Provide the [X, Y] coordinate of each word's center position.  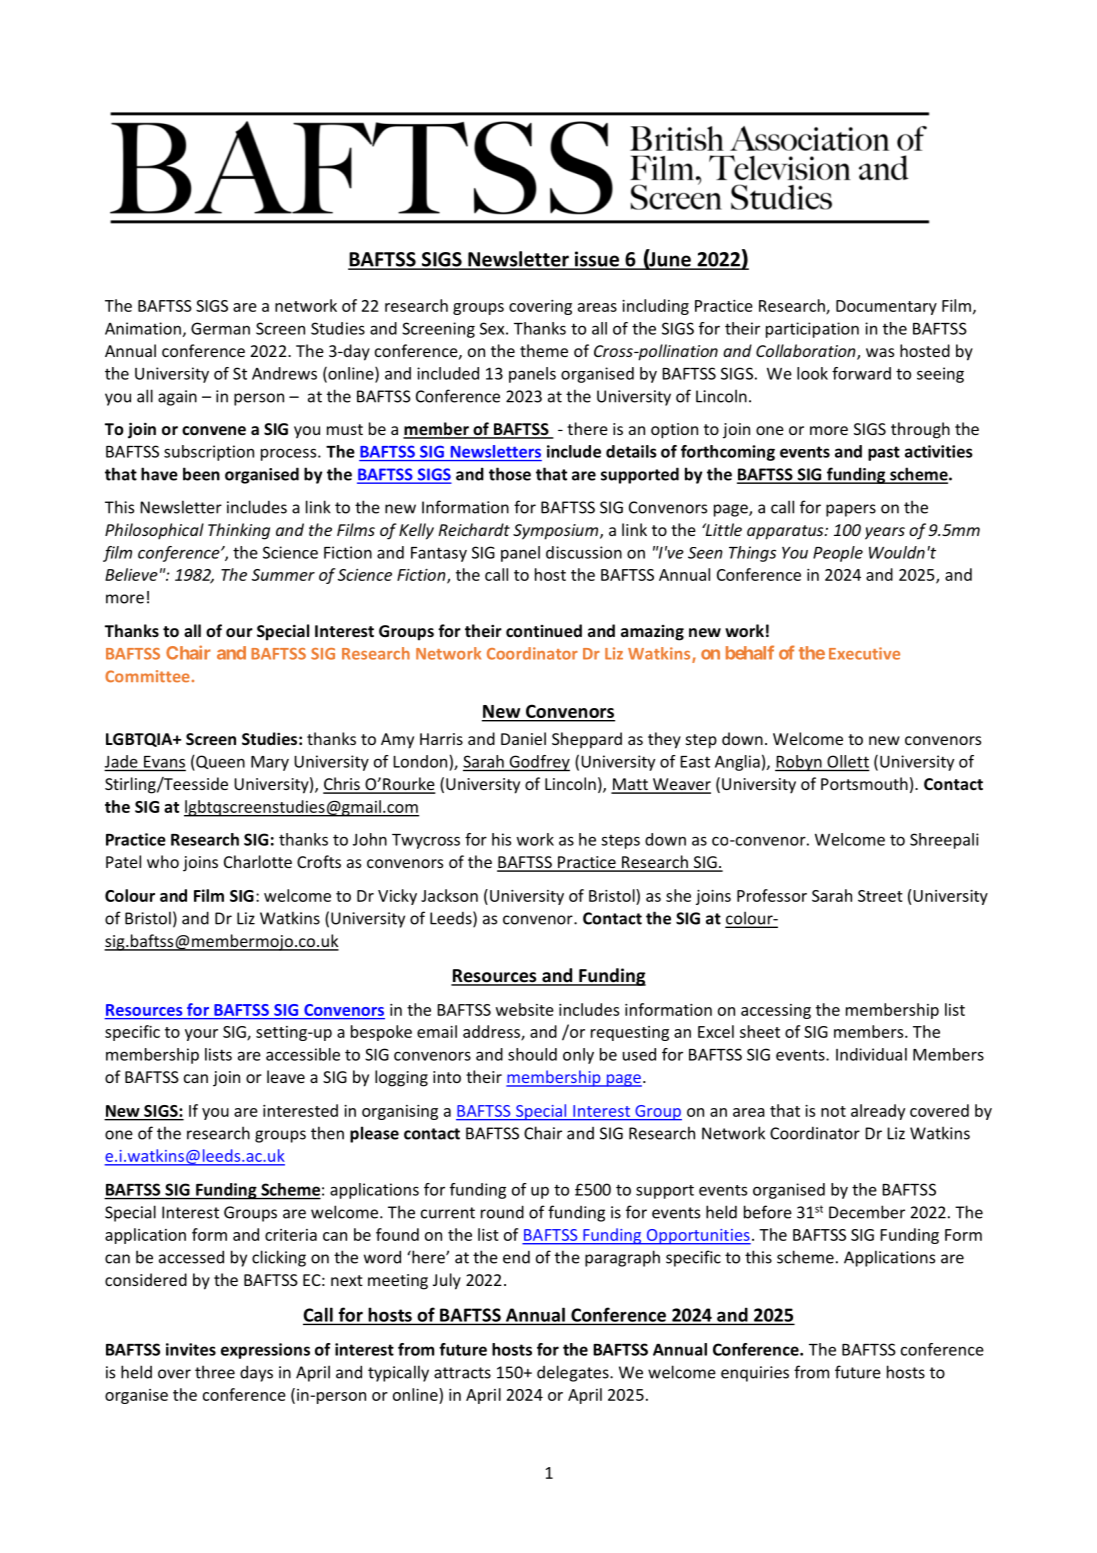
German [220, 328]
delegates [574, 1373]
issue [596, 260]
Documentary [886, 307]
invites [191, 1349]
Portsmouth [864, 783]
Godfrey [538, 763]
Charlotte [258, 861]
